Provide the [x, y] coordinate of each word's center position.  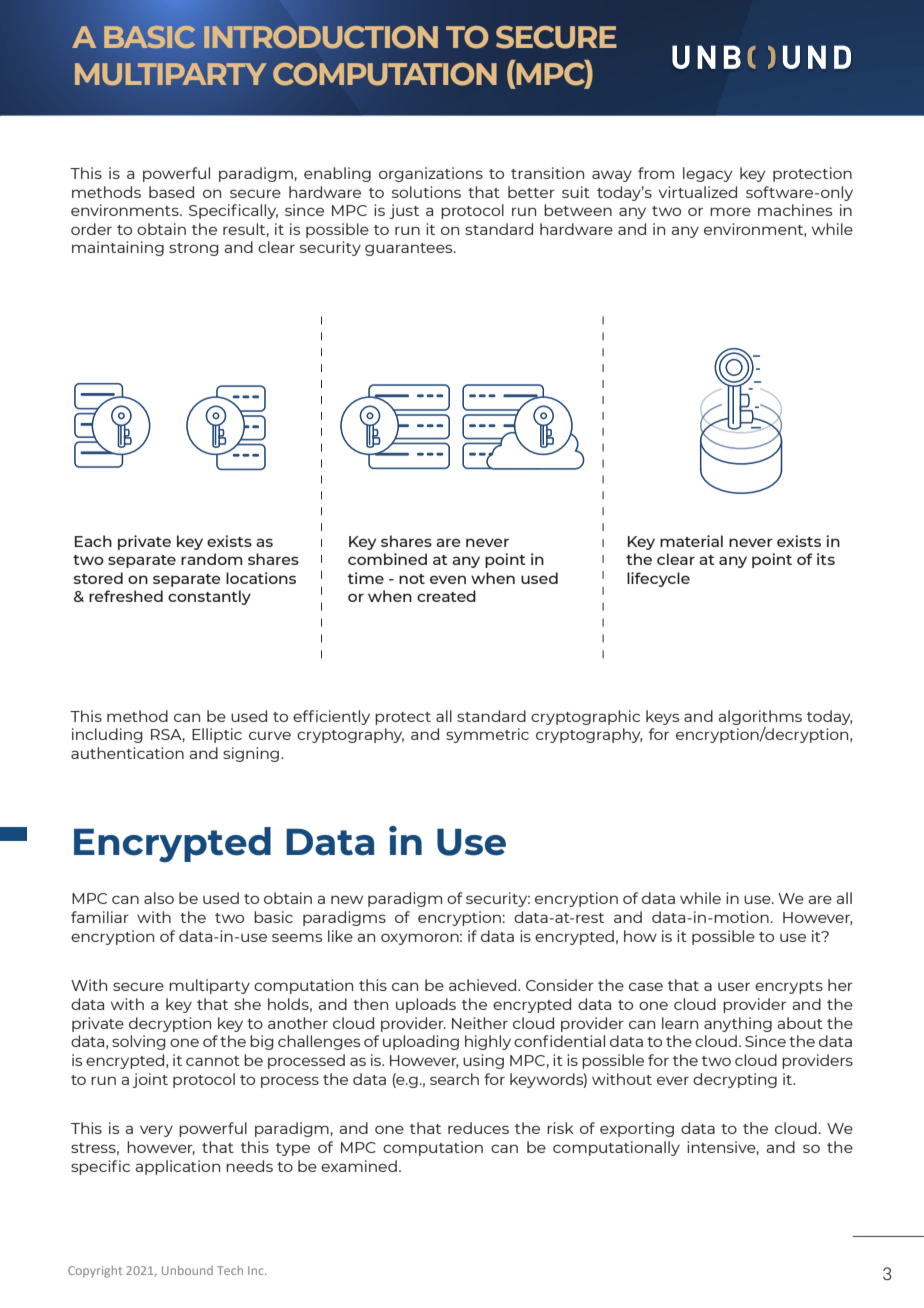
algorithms [760, 717]
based [171, 192]
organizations [431, 174]
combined [387, 559]
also [159, 898]
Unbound [187, 1270]
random [211, 559]
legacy [707, 174]
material [691, 541]
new [347, 899]
